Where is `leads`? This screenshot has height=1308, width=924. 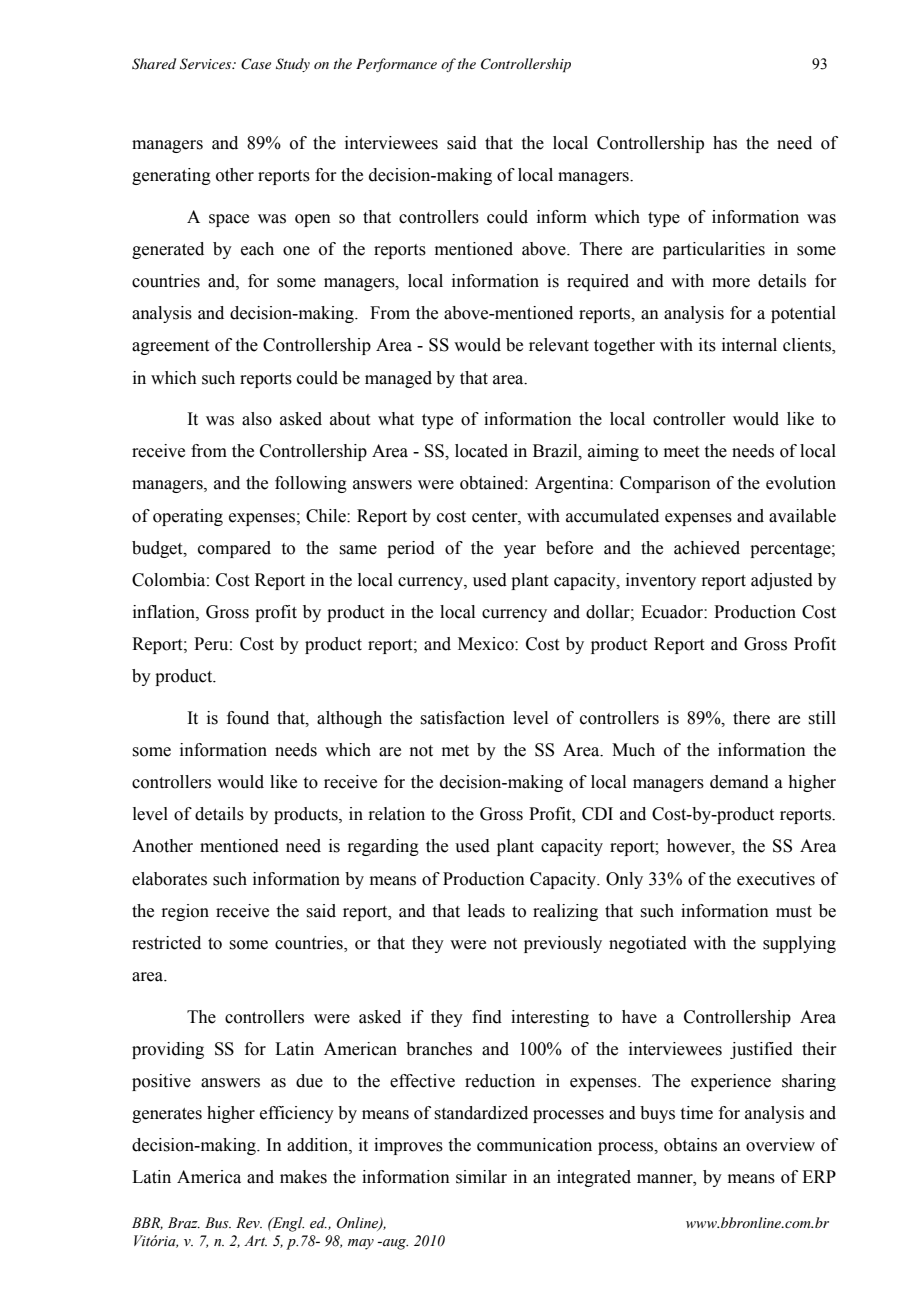
leads is located at coordinates (486, 911).
